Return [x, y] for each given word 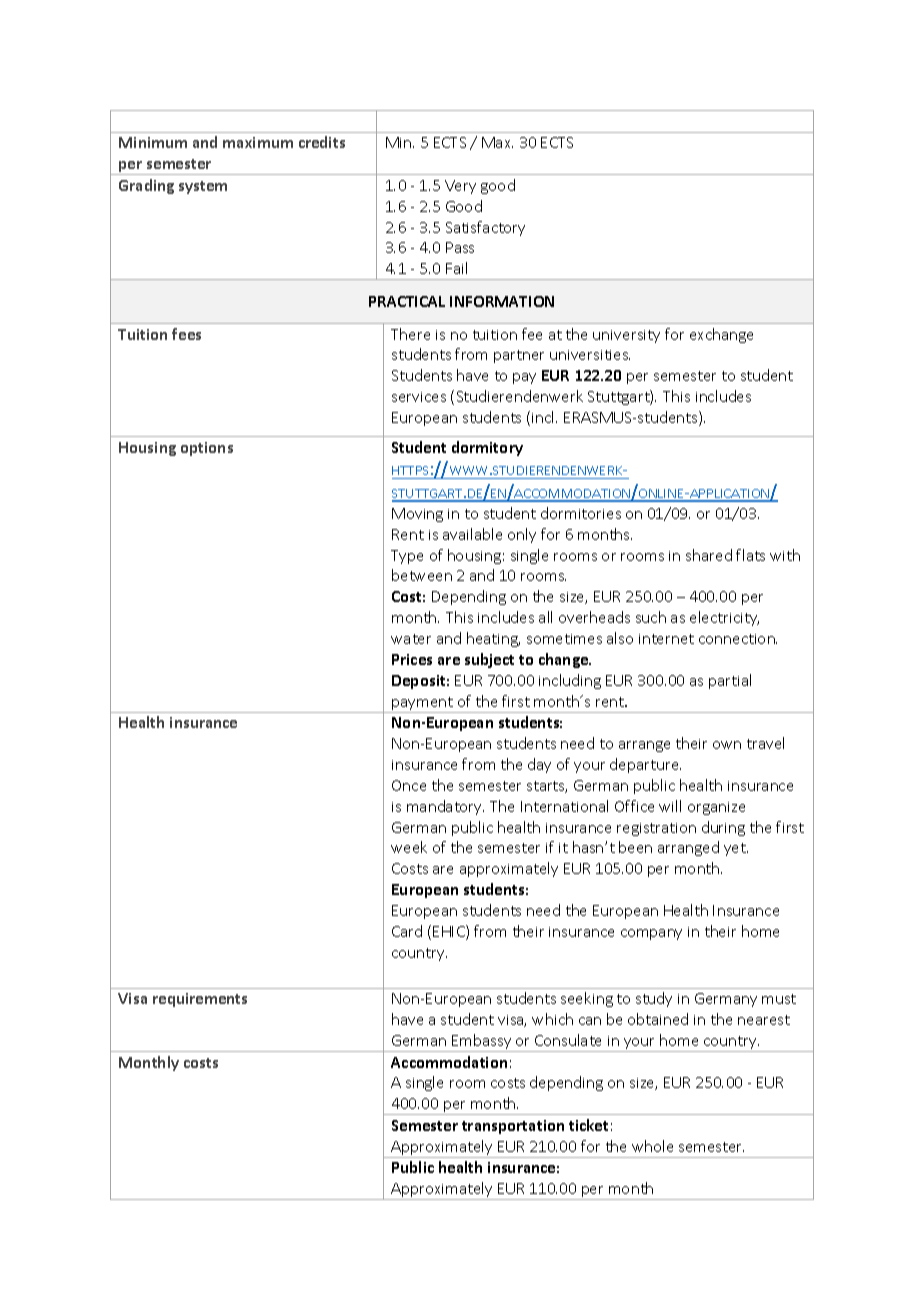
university [626, 336]
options [207, 449]
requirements [200, 1000]
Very [460, 187]
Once [409, 785]
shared [709, 555]
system [203, 187]
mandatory [445, 807]
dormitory [487, 448]
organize [716, 808]
